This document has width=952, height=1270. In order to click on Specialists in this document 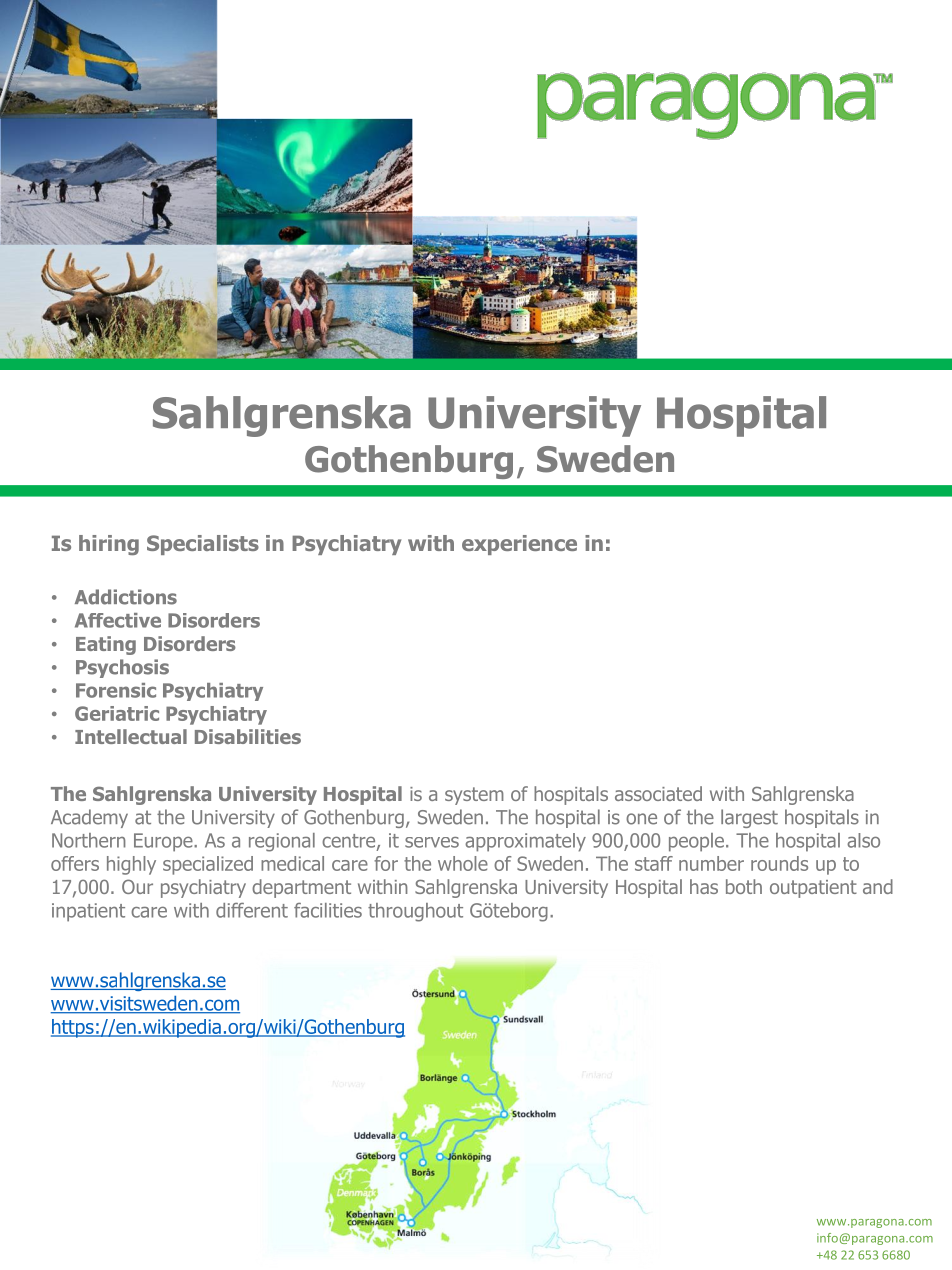, I will do `click(203, 545)`.
